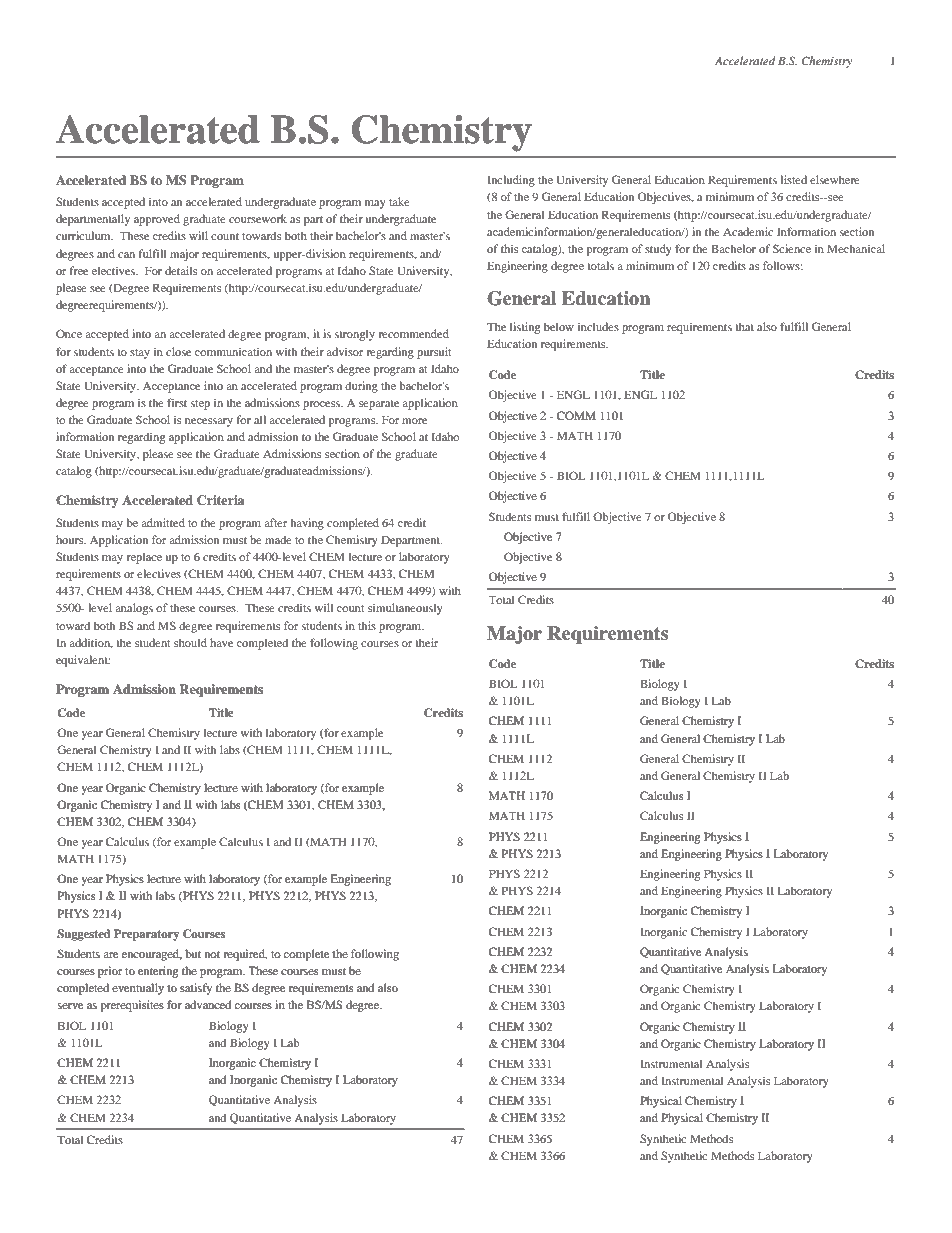 The image size is (952, 1233). Describe the element at coordinates (399, 201) in the screenshot. I see `take` at that location.
